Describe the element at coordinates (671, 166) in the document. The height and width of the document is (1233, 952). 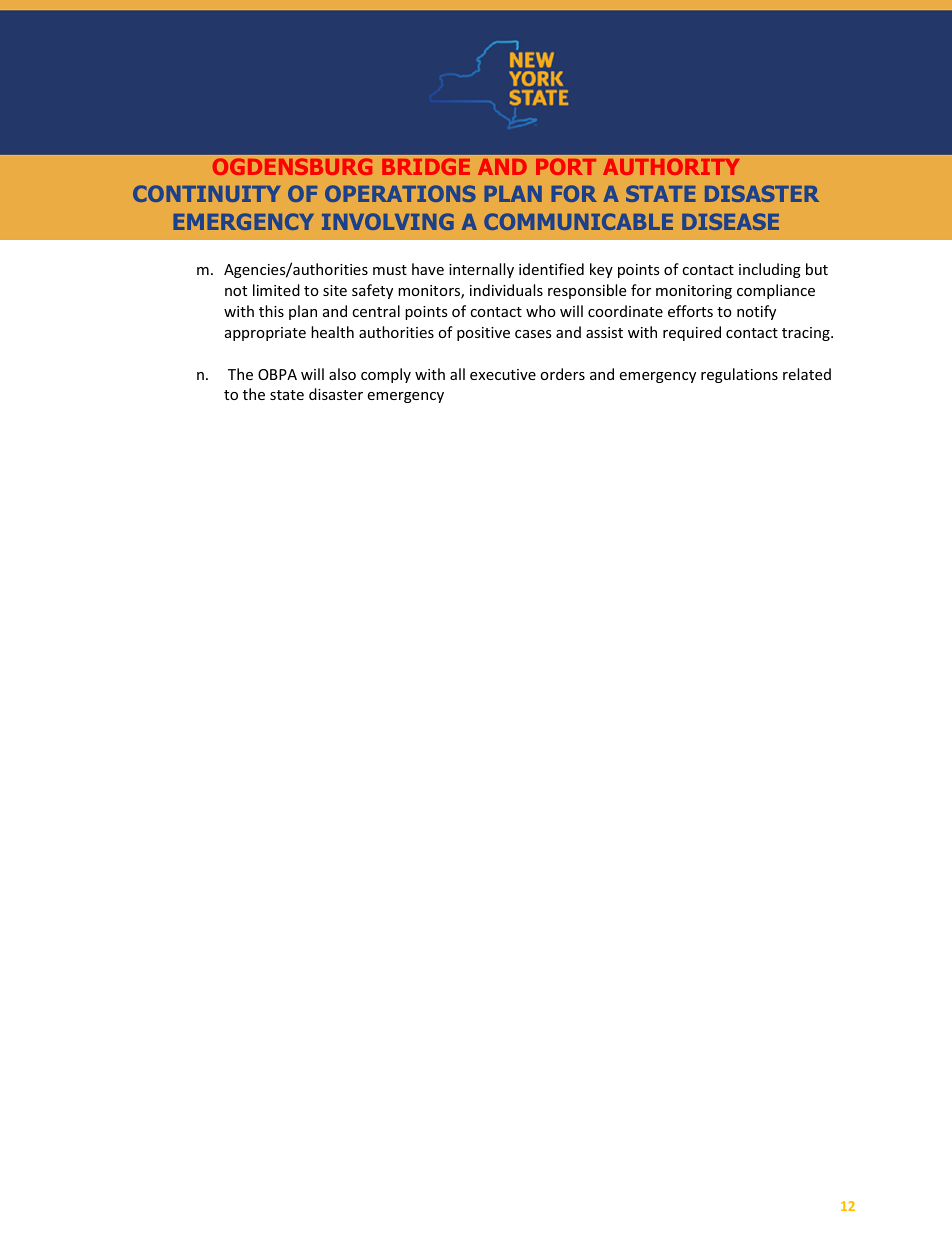
I see `AUTHORITY` at that location.
